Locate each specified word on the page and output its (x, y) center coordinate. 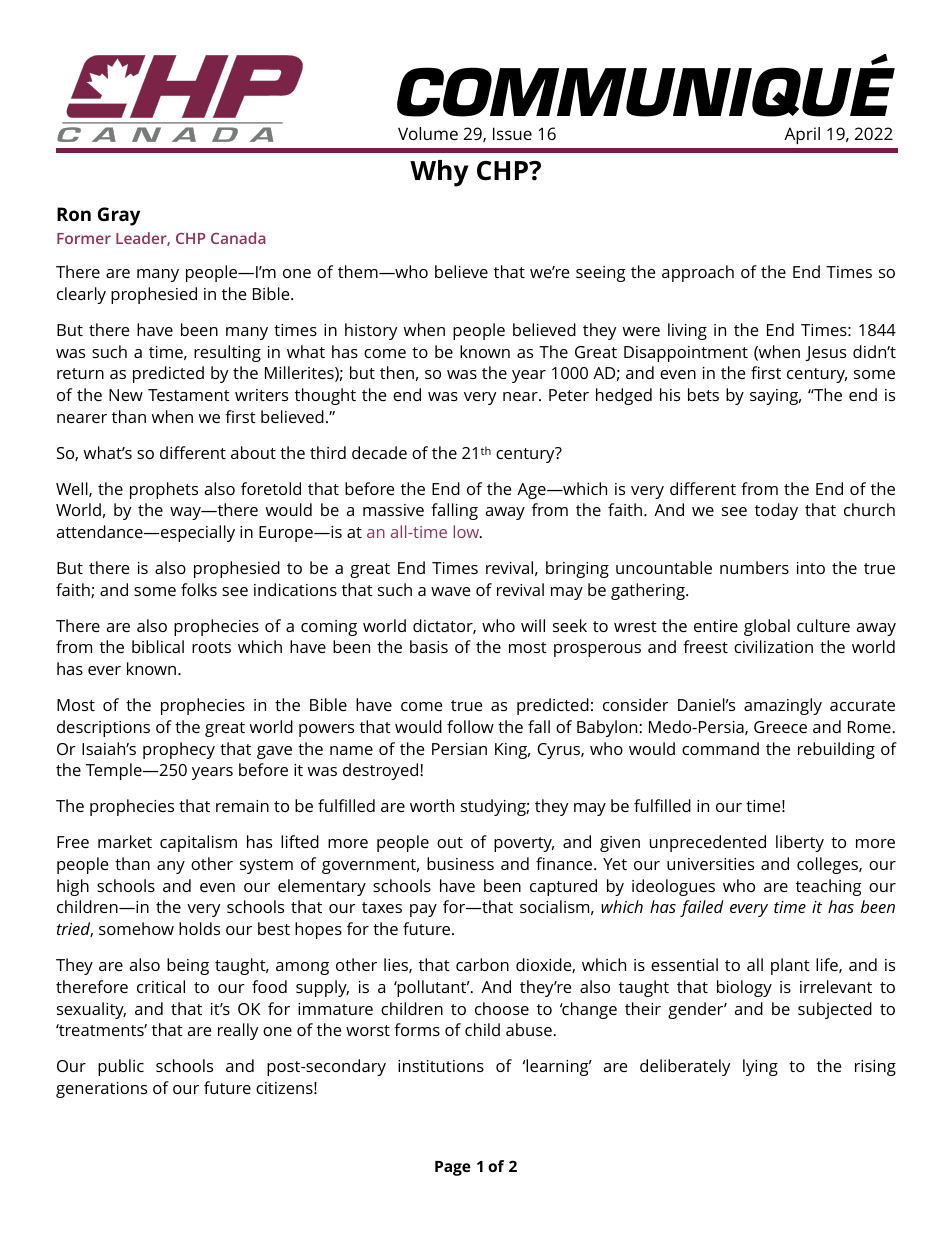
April (802, 135)
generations (101, 1090)
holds (199, 928)
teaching (828, 887)
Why (439, 173)
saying (775, 397)
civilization (773, 646)
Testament (189, 395)
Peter (569, 395)
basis (429, 646)
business (460, 863)
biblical (158, 646)
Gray (119, 216)
